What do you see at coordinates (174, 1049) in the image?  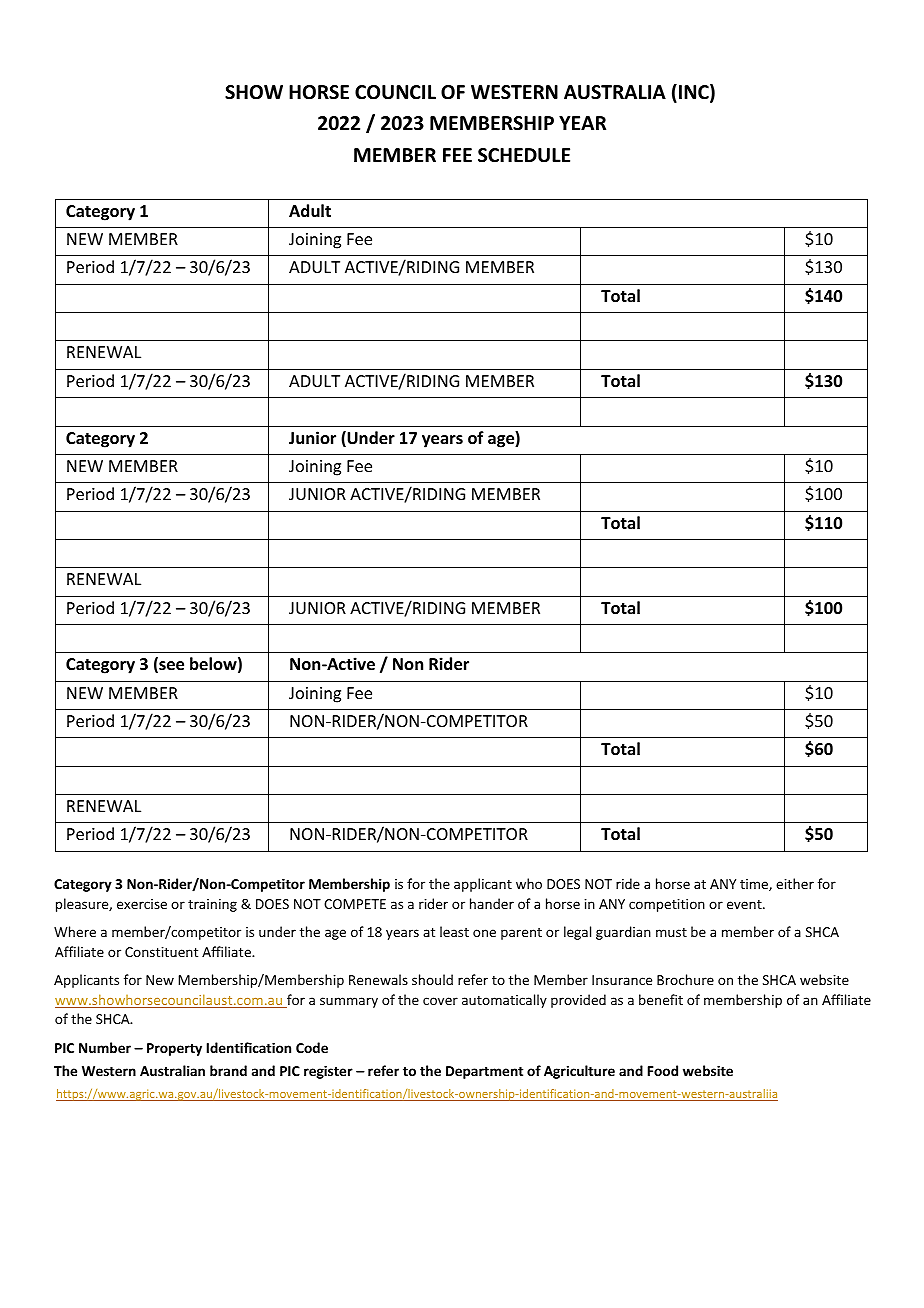 I see `Property` at bounding box center [174, 1049].
